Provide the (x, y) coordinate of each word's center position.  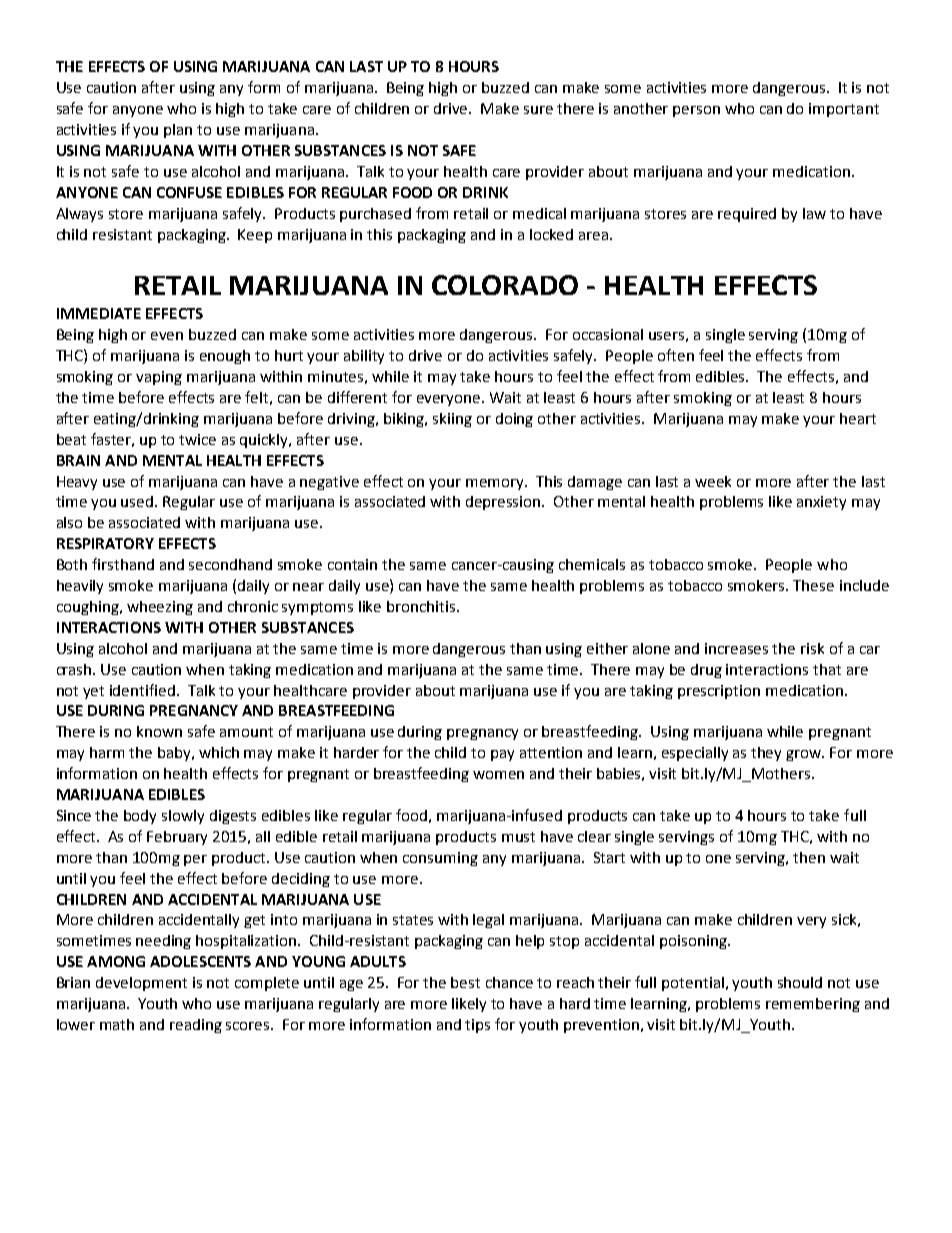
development (141, 984)
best (465, 982)
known (159, 731)
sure (538, 110)
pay (502, 755)
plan (178, 131)
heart (858, 418)
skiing (452, 420)
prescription (719, 692)
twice (197, 439)
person (696, 111)
